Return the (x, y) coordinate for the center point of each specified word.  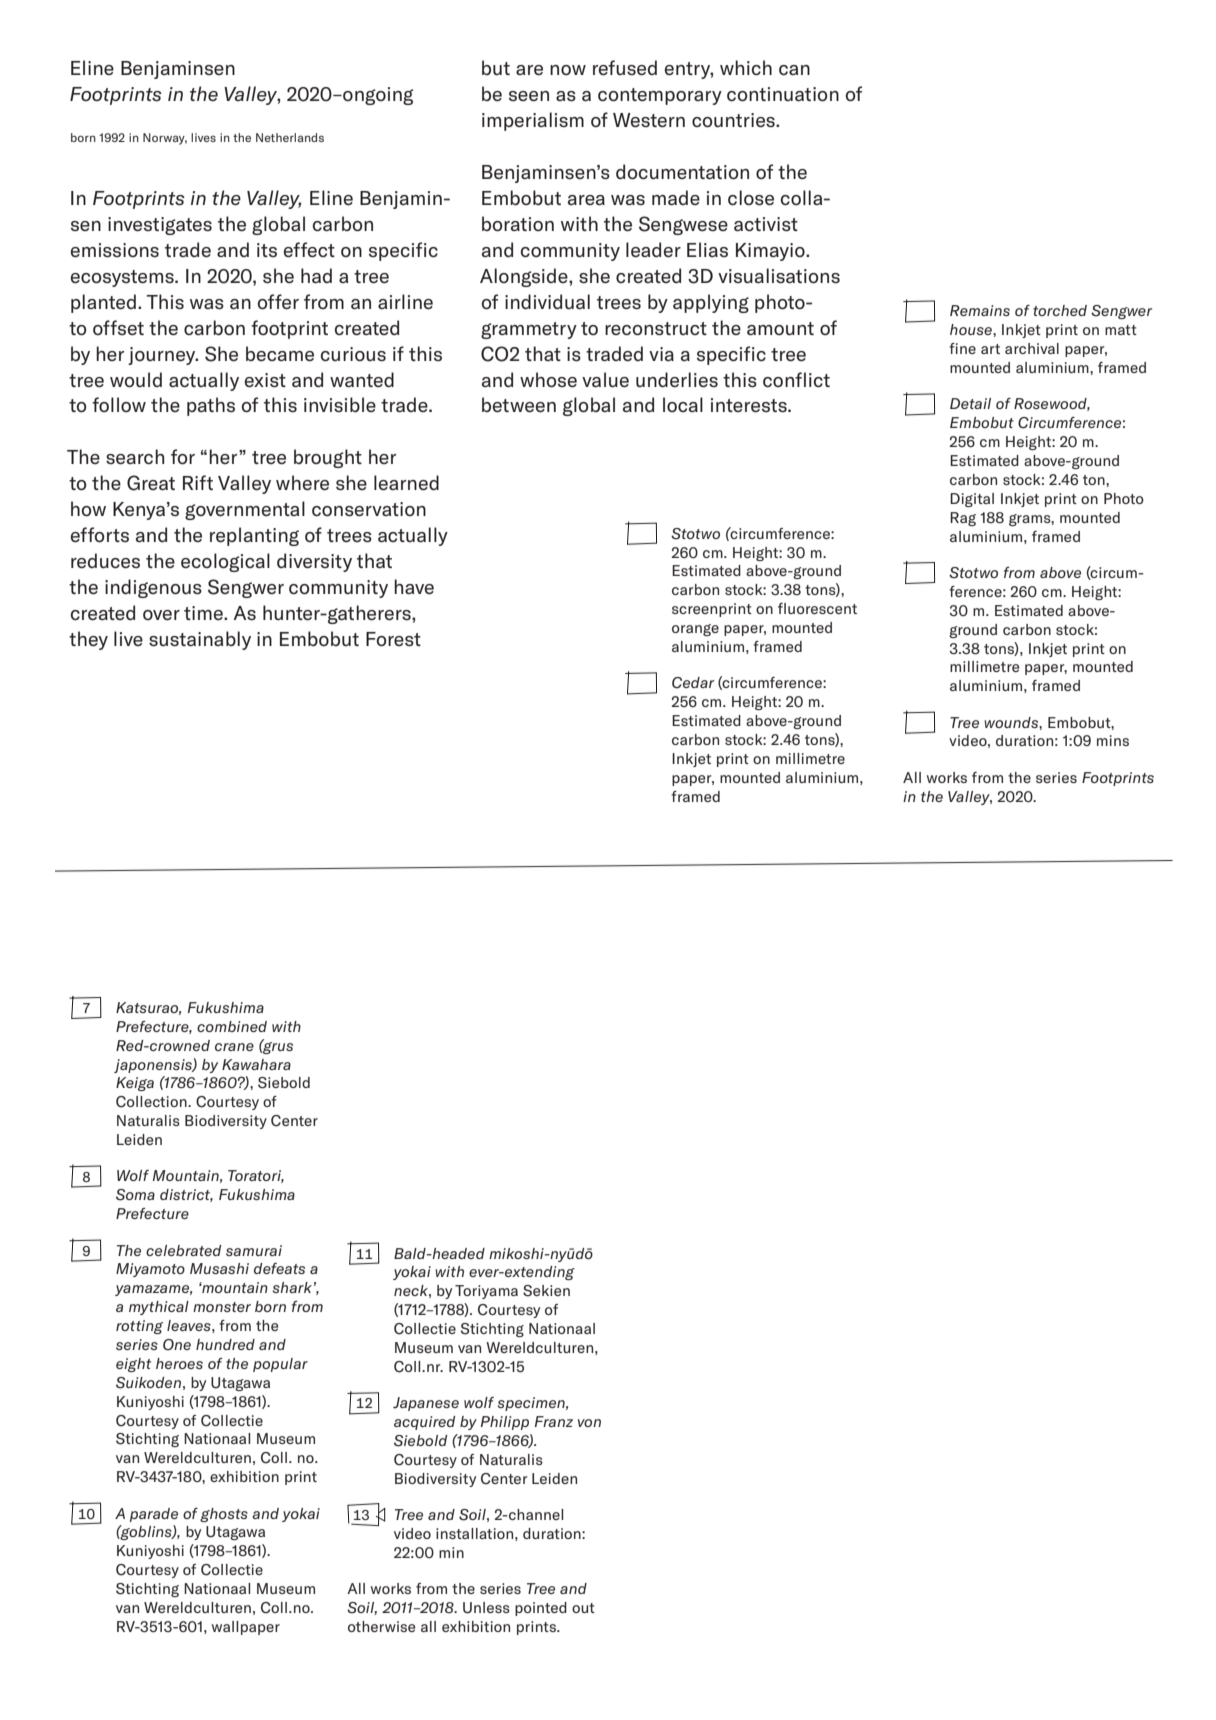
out (583, 1608)
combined (232, 1026)
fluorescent (817, 608)
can (794, 70)
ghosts (224, 1515)
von (589, 1423)
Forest (393, 639)
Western (649, 120)
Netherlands (290, 137)
